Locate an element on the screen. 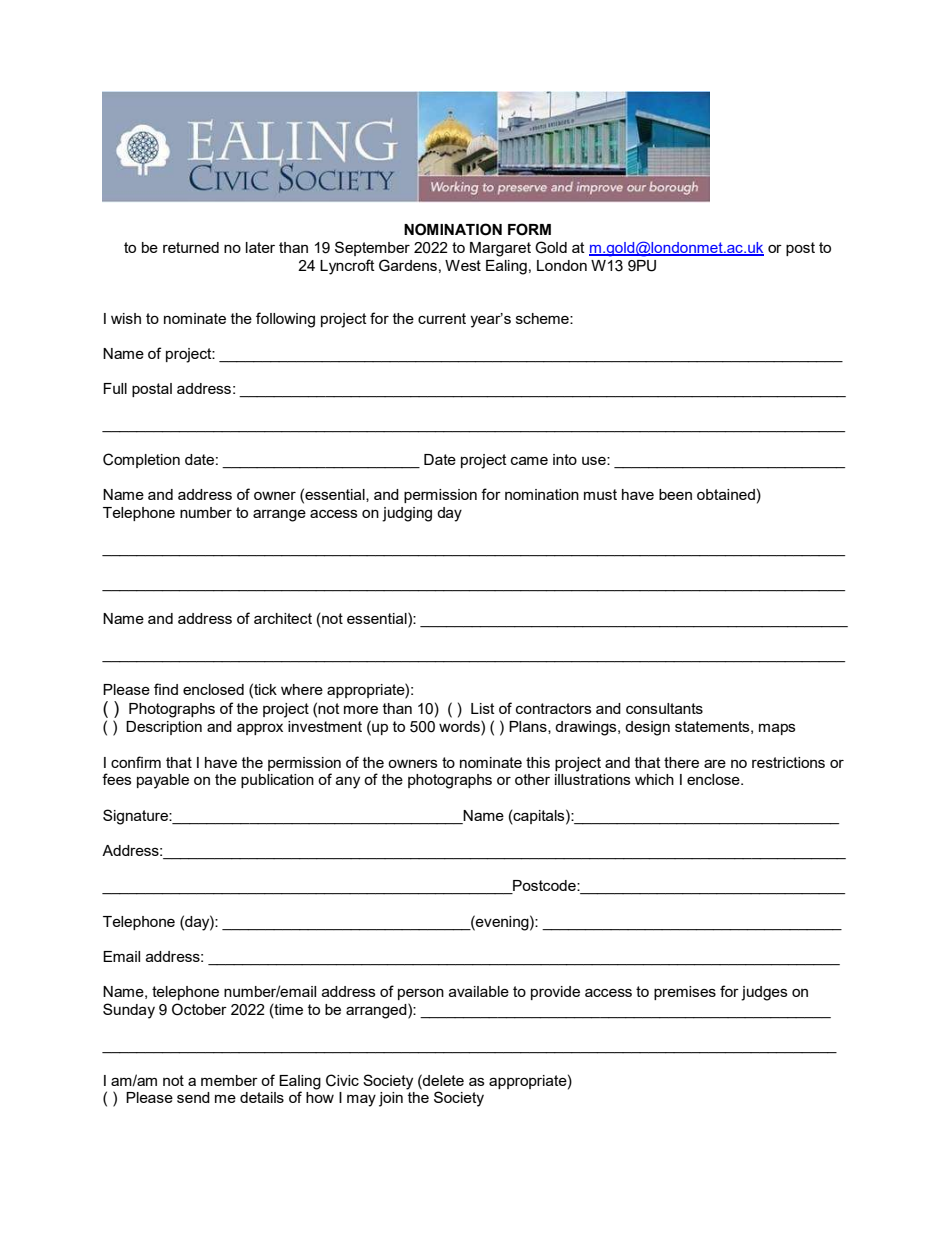 The height and width of the screenshot is (1233, 952). judging is located at coordinates (407, 514).
